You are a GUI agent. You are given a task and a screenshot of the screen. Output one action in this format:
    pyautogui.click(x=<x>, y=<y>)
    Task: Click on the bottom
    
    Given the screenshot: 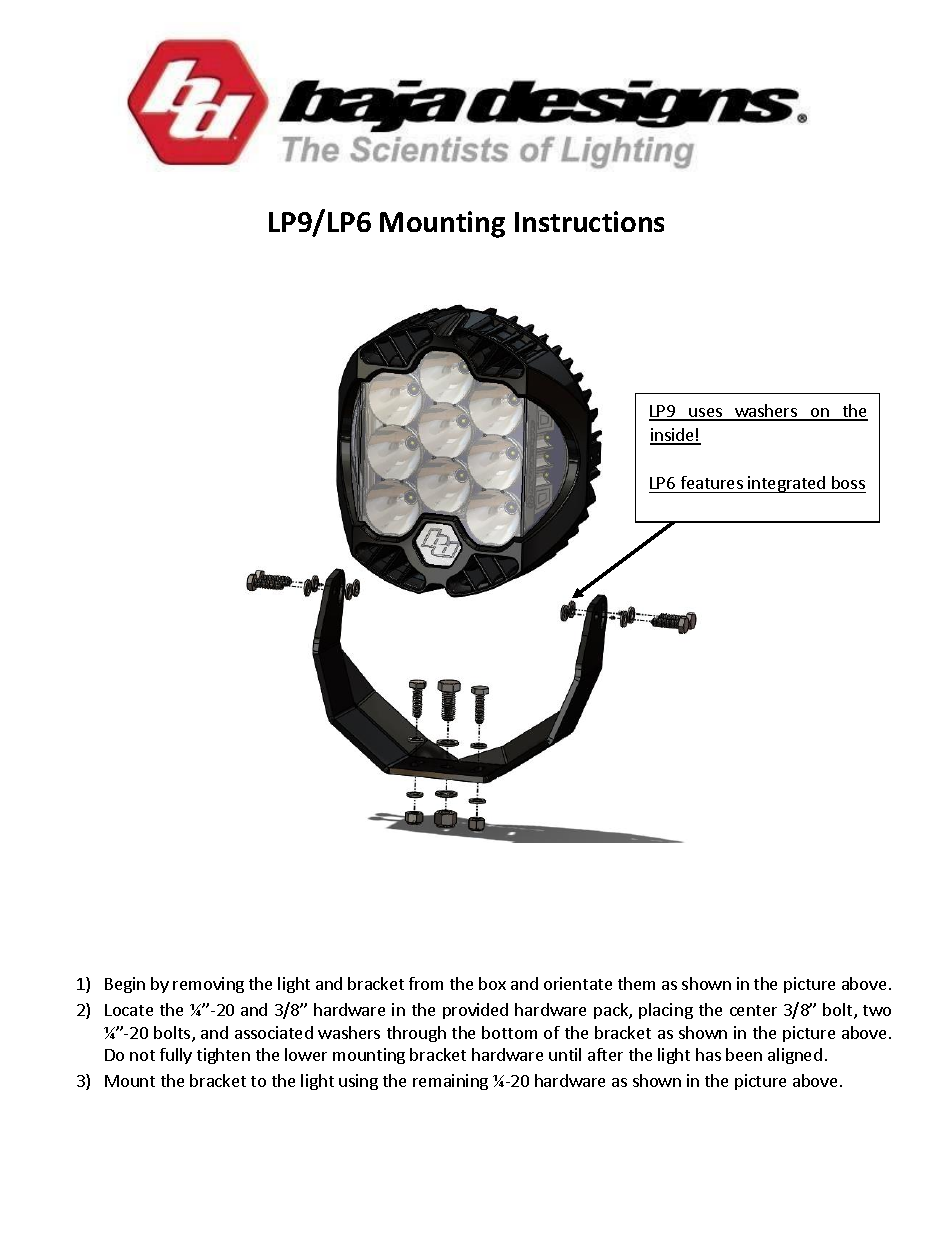 What is the action you would take?
    pyautogui.click(x=509, y=1032)
